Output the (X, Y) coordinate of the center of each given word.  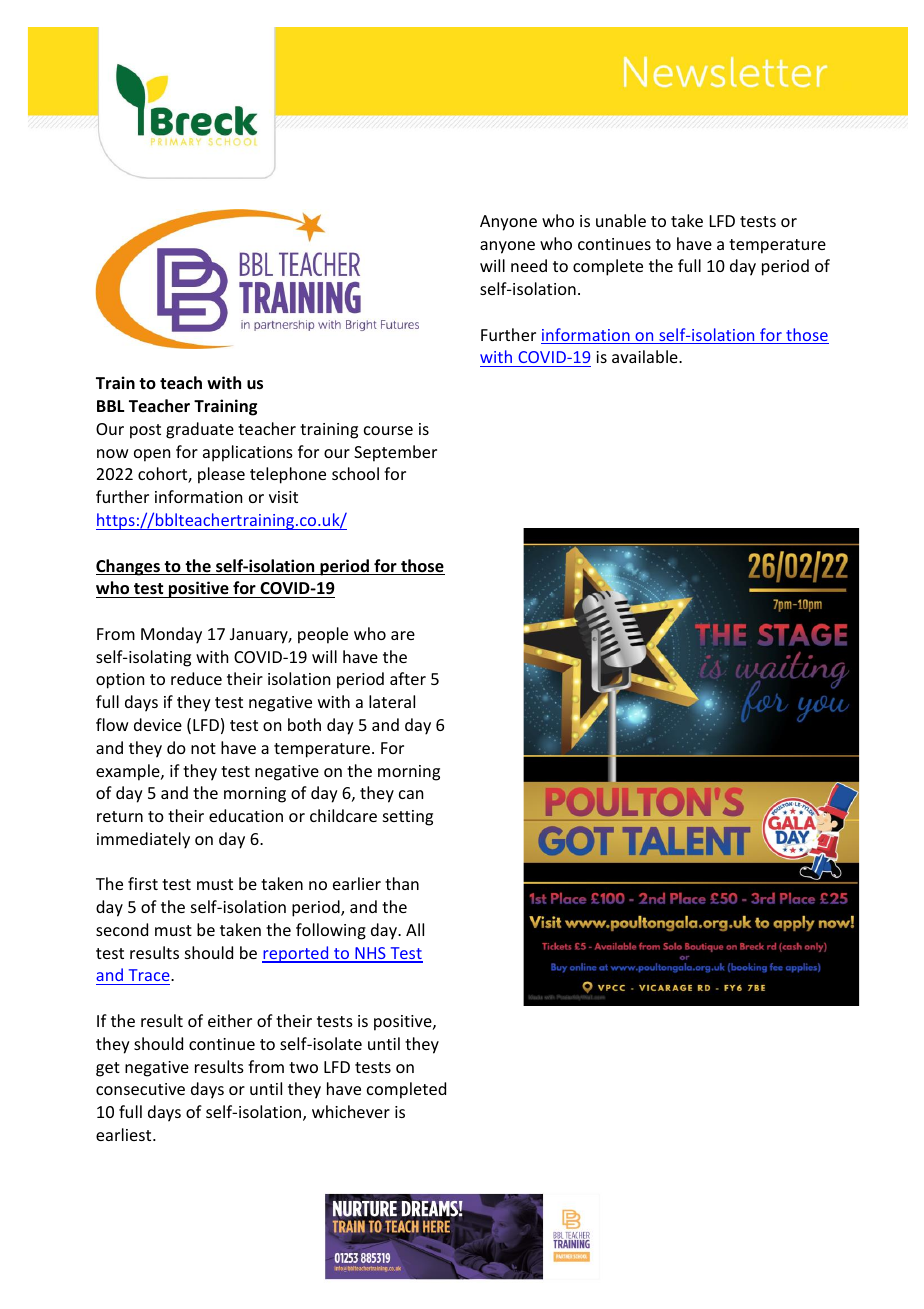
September (395, 453)
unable (621, 220)
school (355, 473)
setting (408, 818)
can (411, 794)
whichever (351, 1111)
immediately (143, 840)
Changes (129, 567)
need (529, 265)
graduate (200, 430)
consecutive (140, 1089)
